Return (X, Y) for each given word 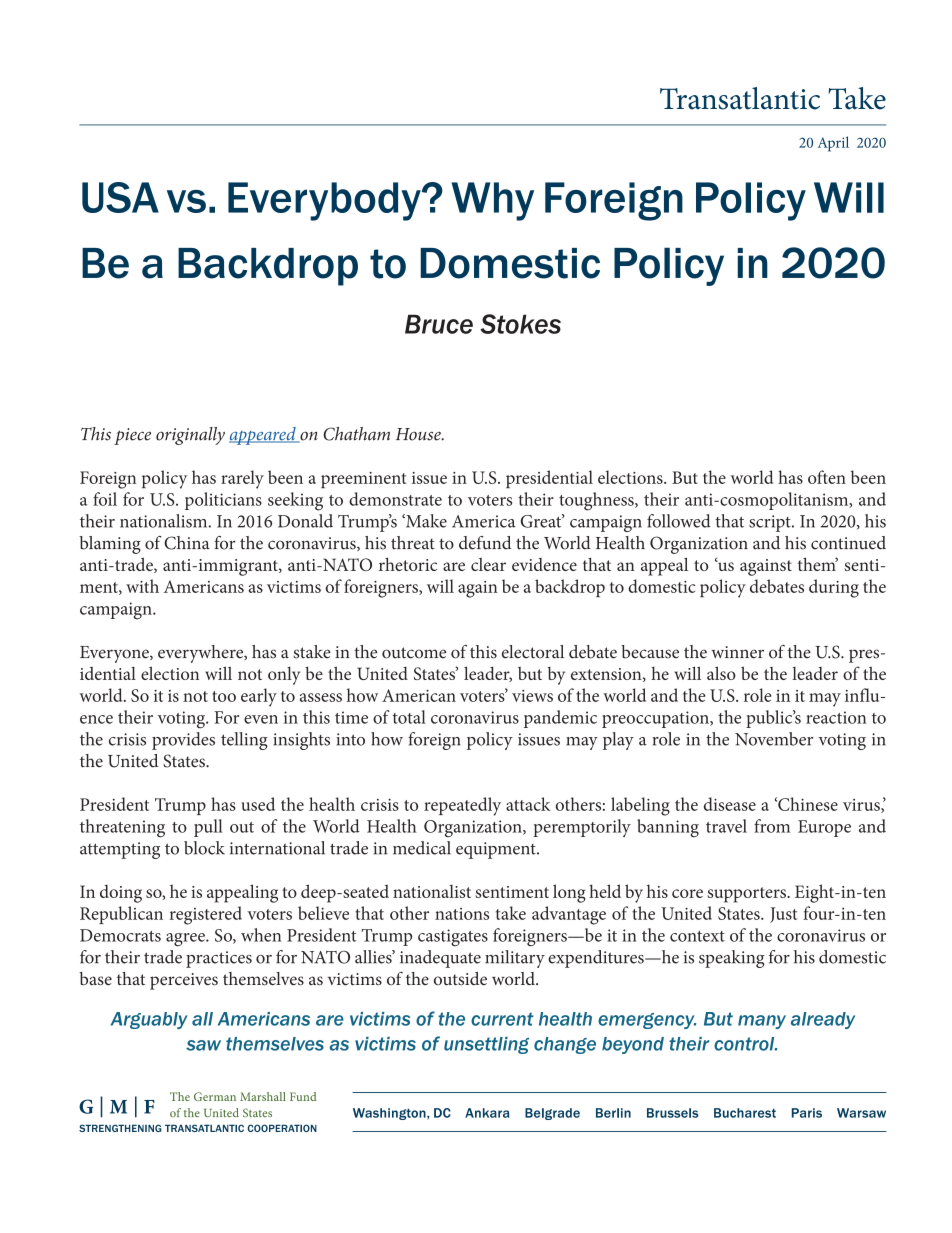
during (834, 588)
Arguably (149, 1020)
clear (488, 564)
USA (120, 197)
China (187, 543)
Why (493, 201)
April (833, 144)
